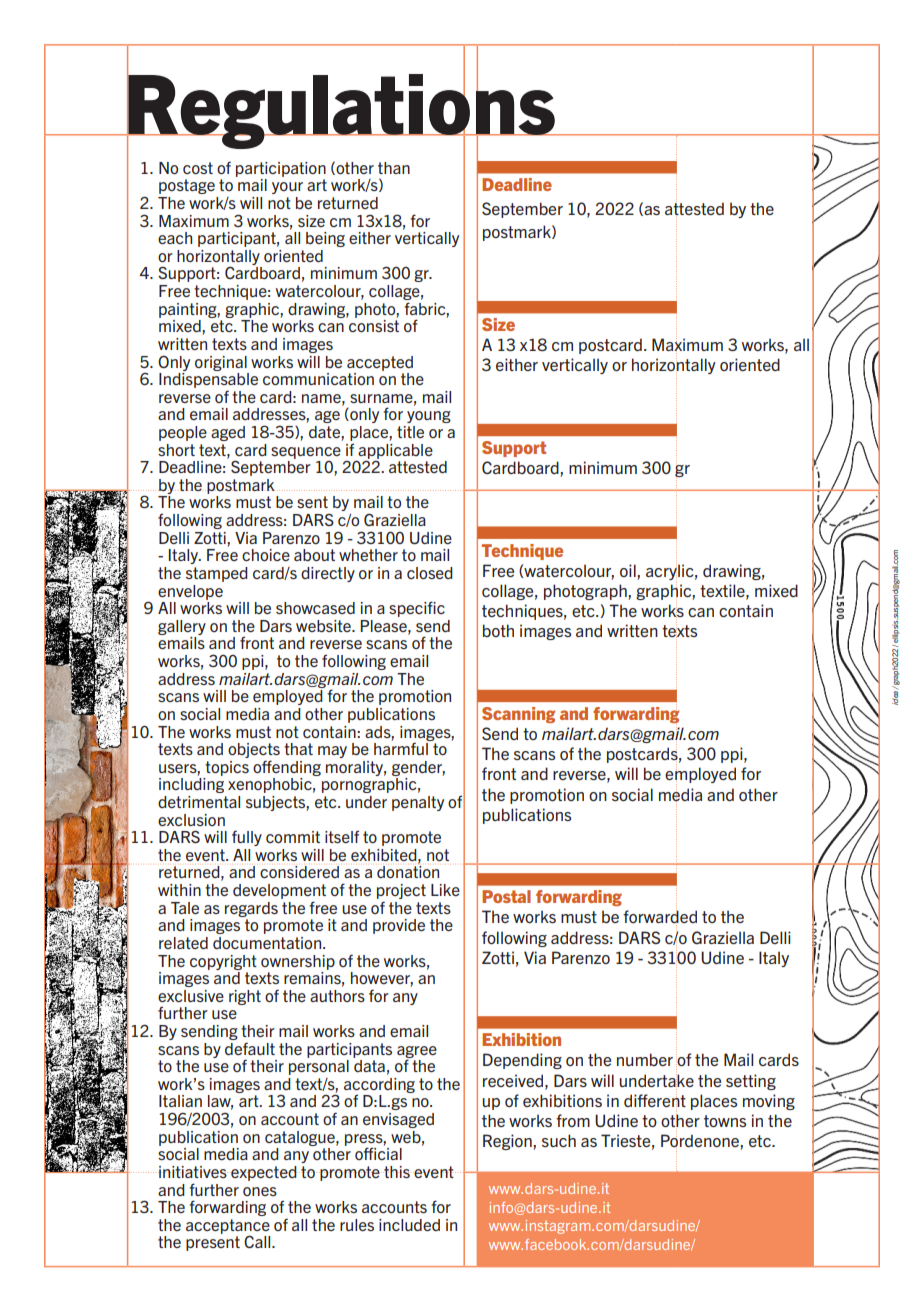  I want to click on than, so click(394, 168).
